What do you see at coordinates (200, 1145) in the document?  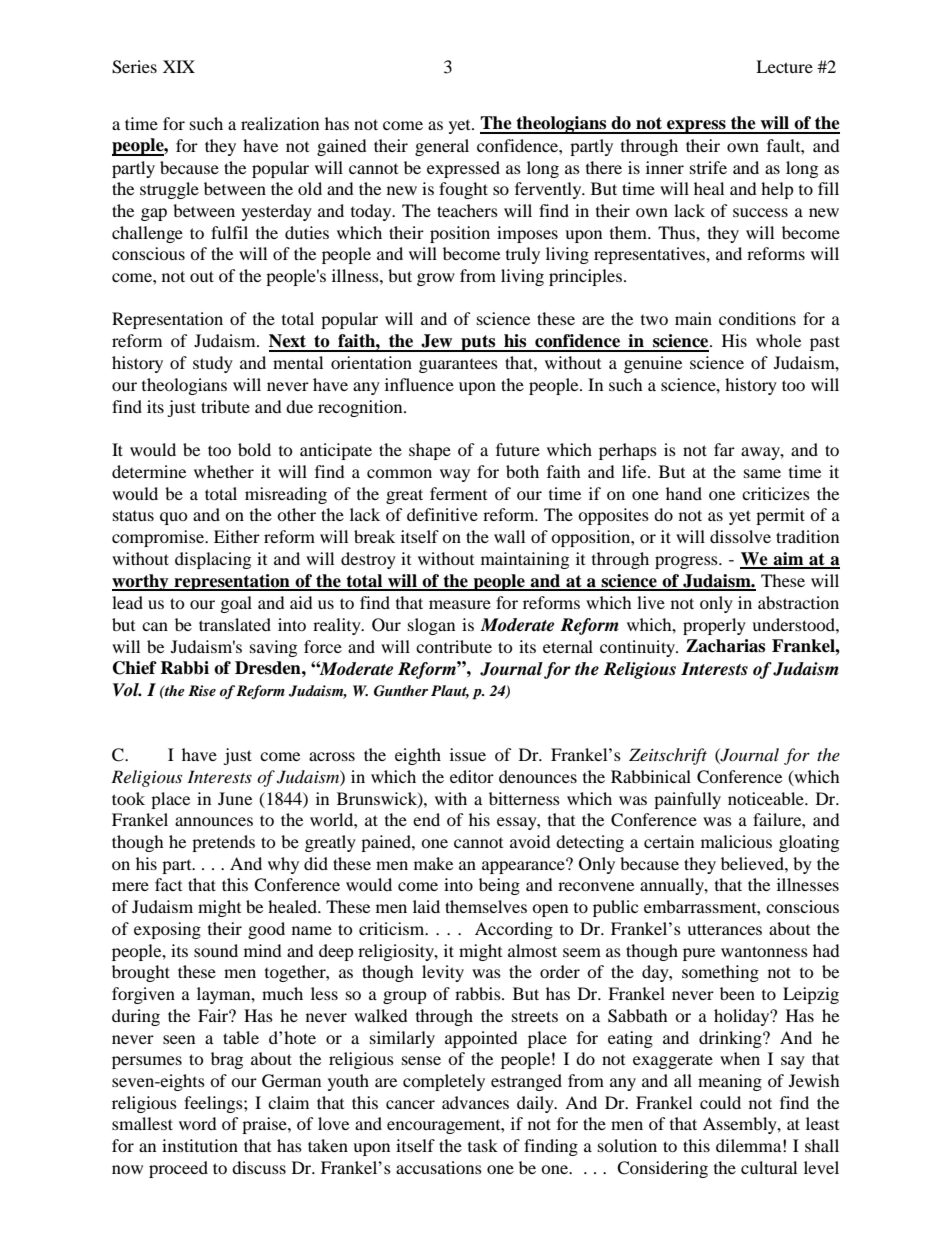 I see `institution` at bounding box center [200, 1145].
